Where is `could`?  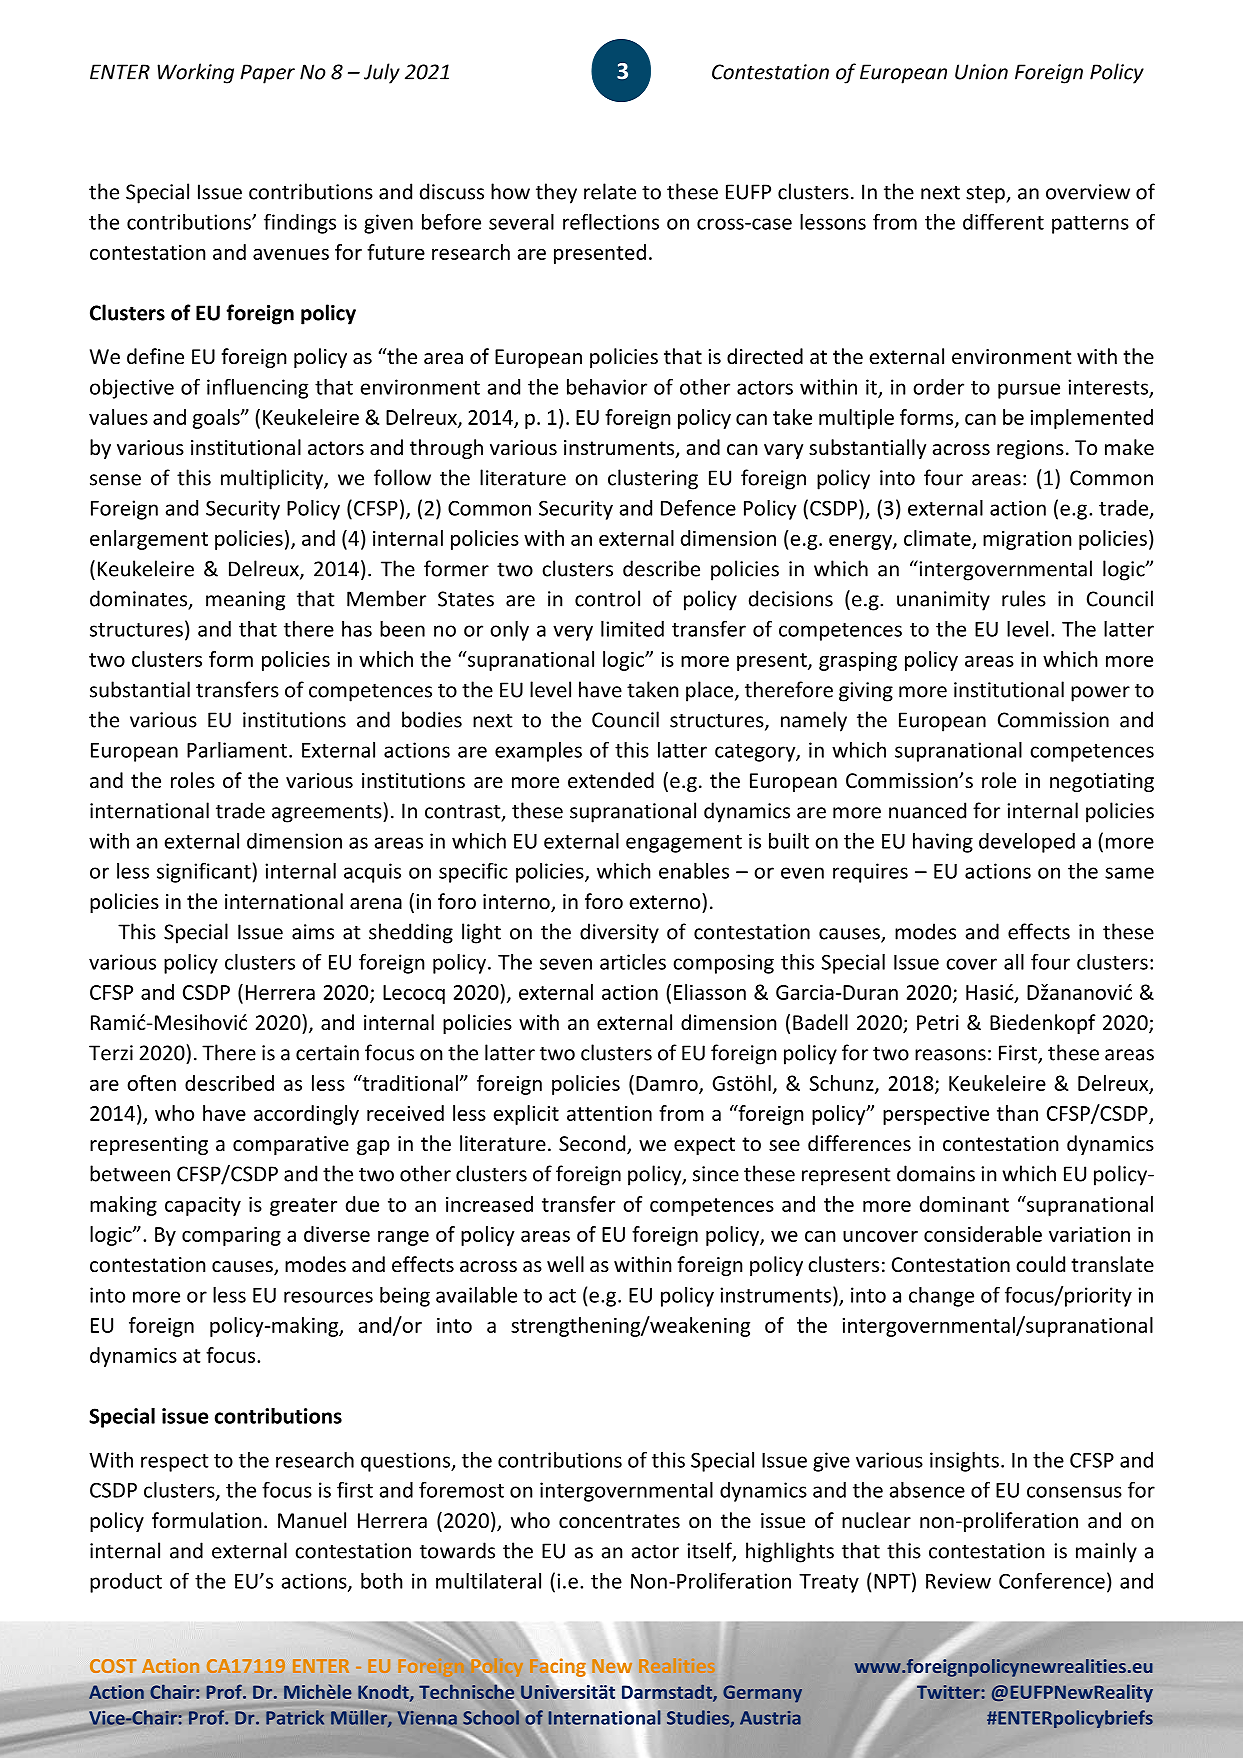
could is located at coordinates (1040, 1264).
